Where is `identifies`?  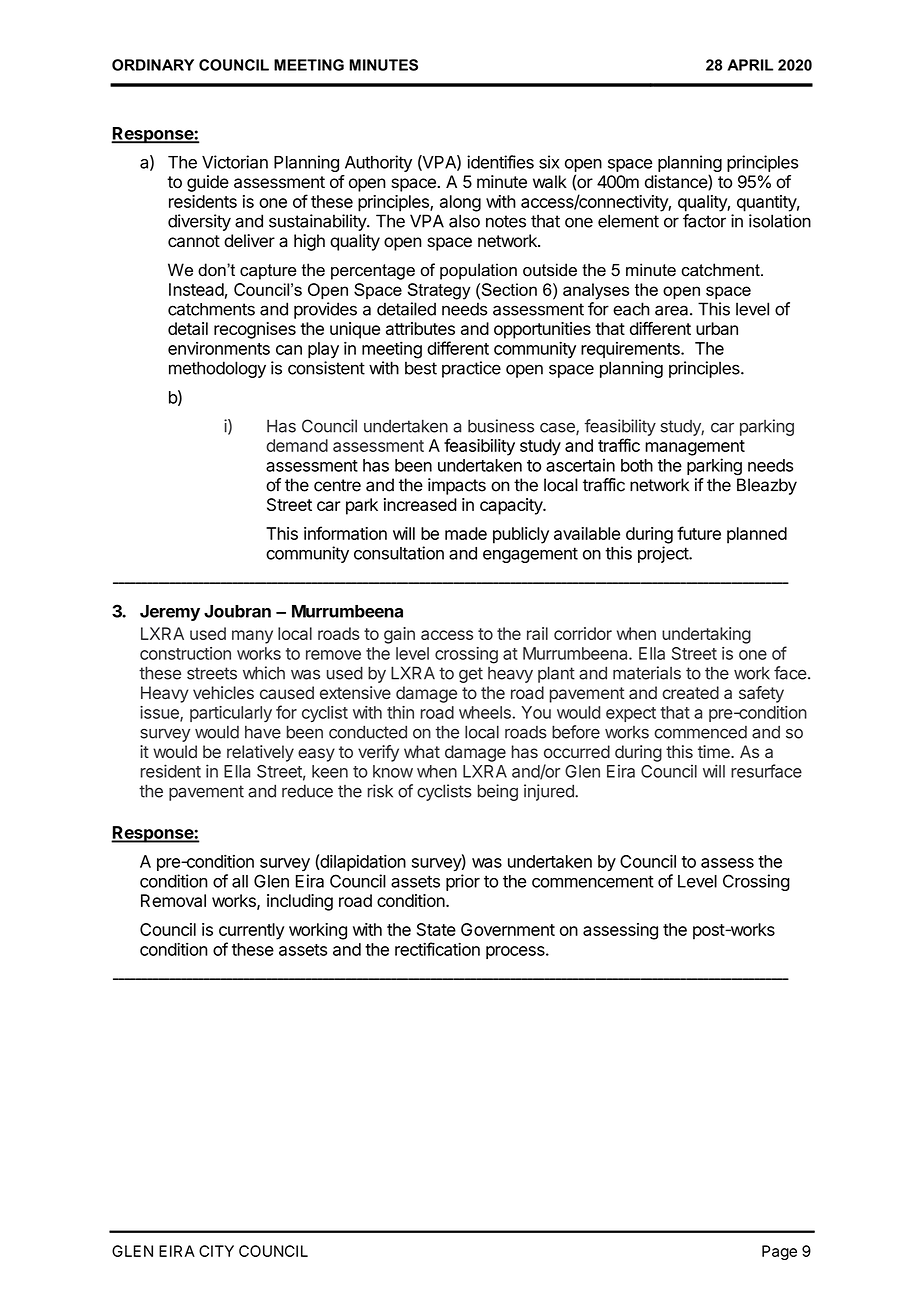 identifies is located at coordinates (500, 162).
